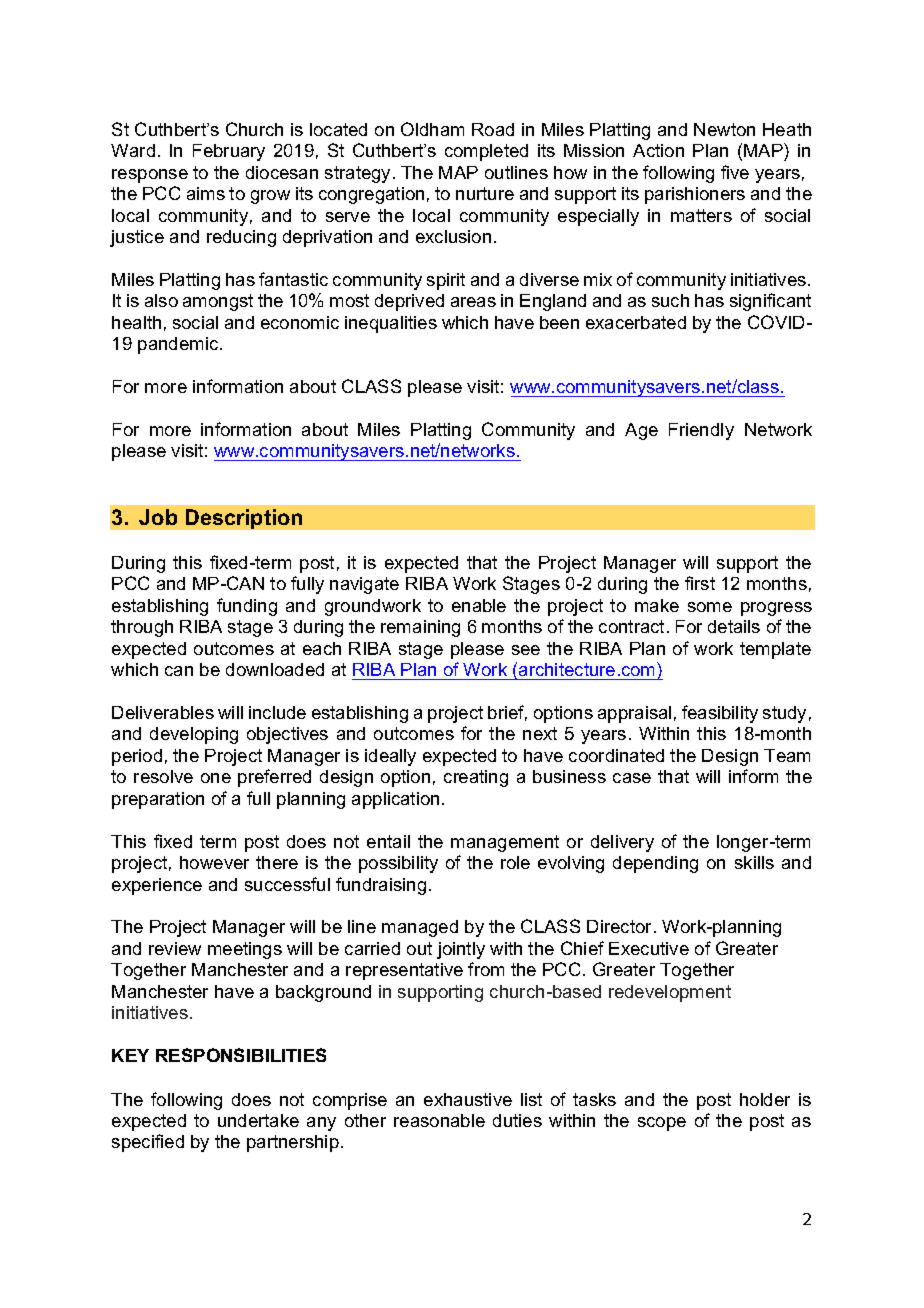  What do you see at coordinates (486, 152) in the document?
I see `completed` at bounding box center [486, 152].
